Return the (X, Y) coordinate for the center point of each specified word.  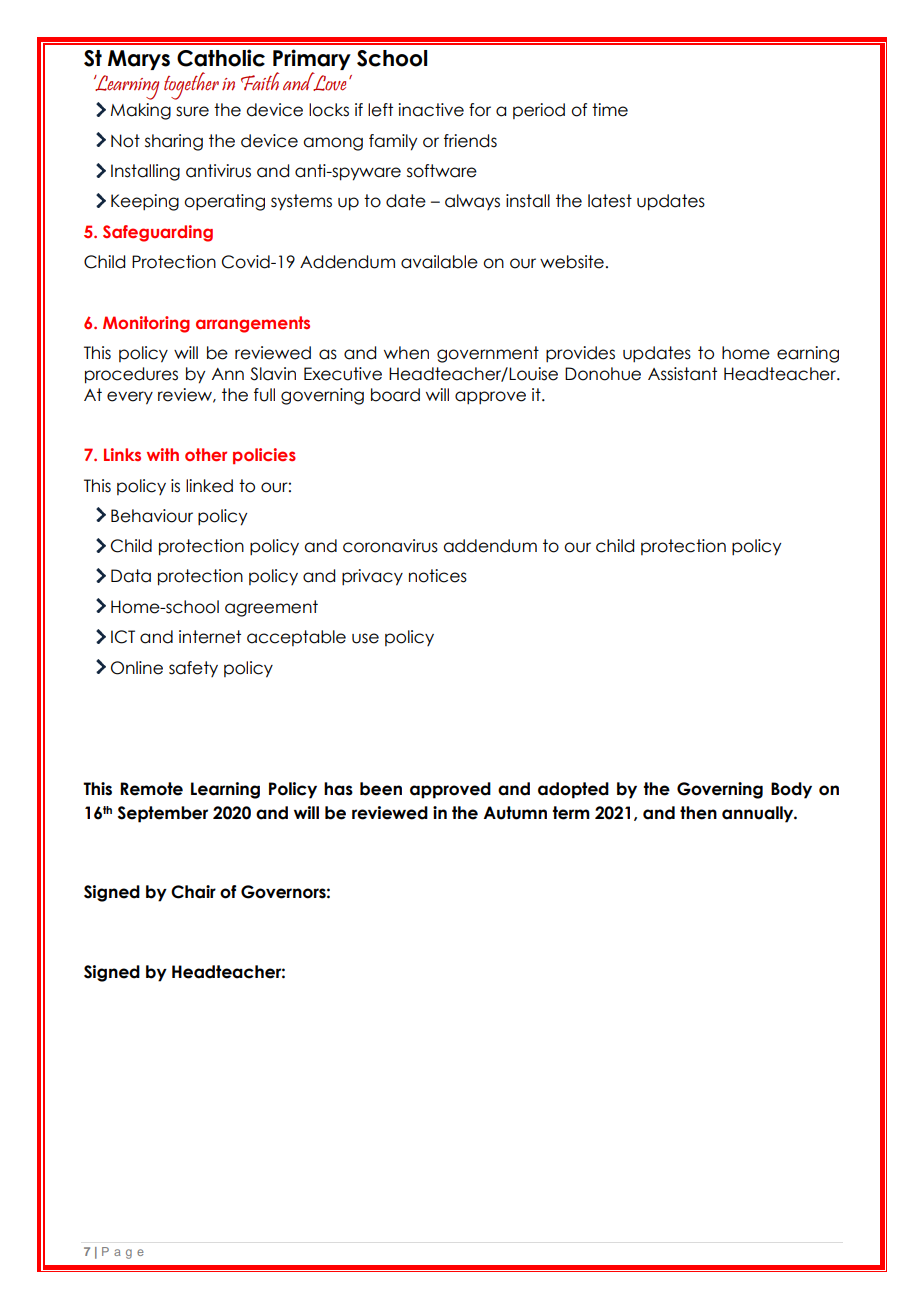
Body (791, 790)
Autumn (515, 813)
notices (438, 576)
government (488, 354)
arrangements (253, 324)
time (610, 110)
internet (210, 637)
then (698, 813)
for (480, 110)
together (191, 86)
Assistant (682, 374)
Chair (193, 892)
